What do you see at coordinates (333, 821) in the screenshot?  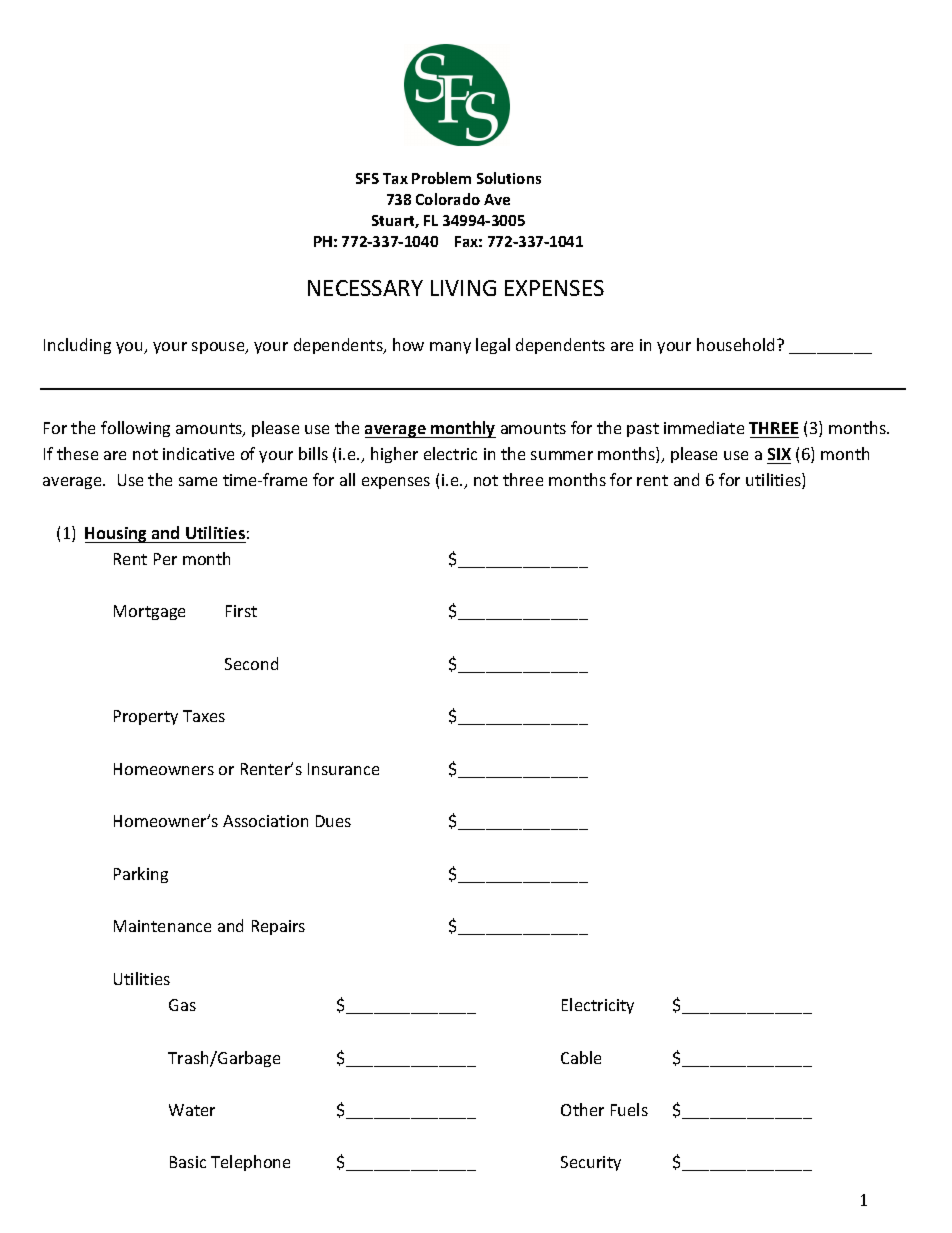 I see `Dues` at bounding box center [333, 821].
